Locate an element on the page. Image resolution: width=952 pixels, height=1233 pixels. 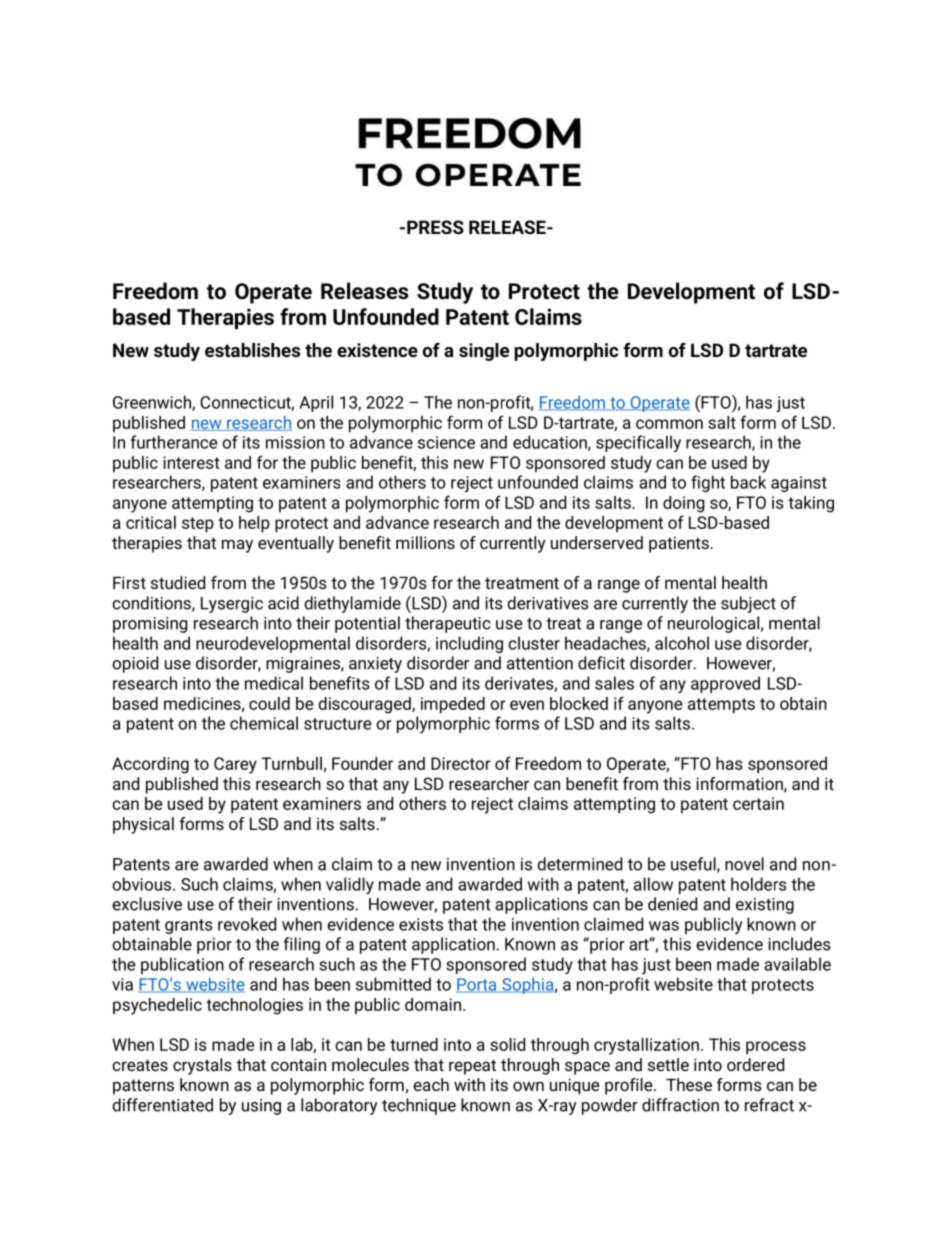
Director is located at coordinates (461, 763).
